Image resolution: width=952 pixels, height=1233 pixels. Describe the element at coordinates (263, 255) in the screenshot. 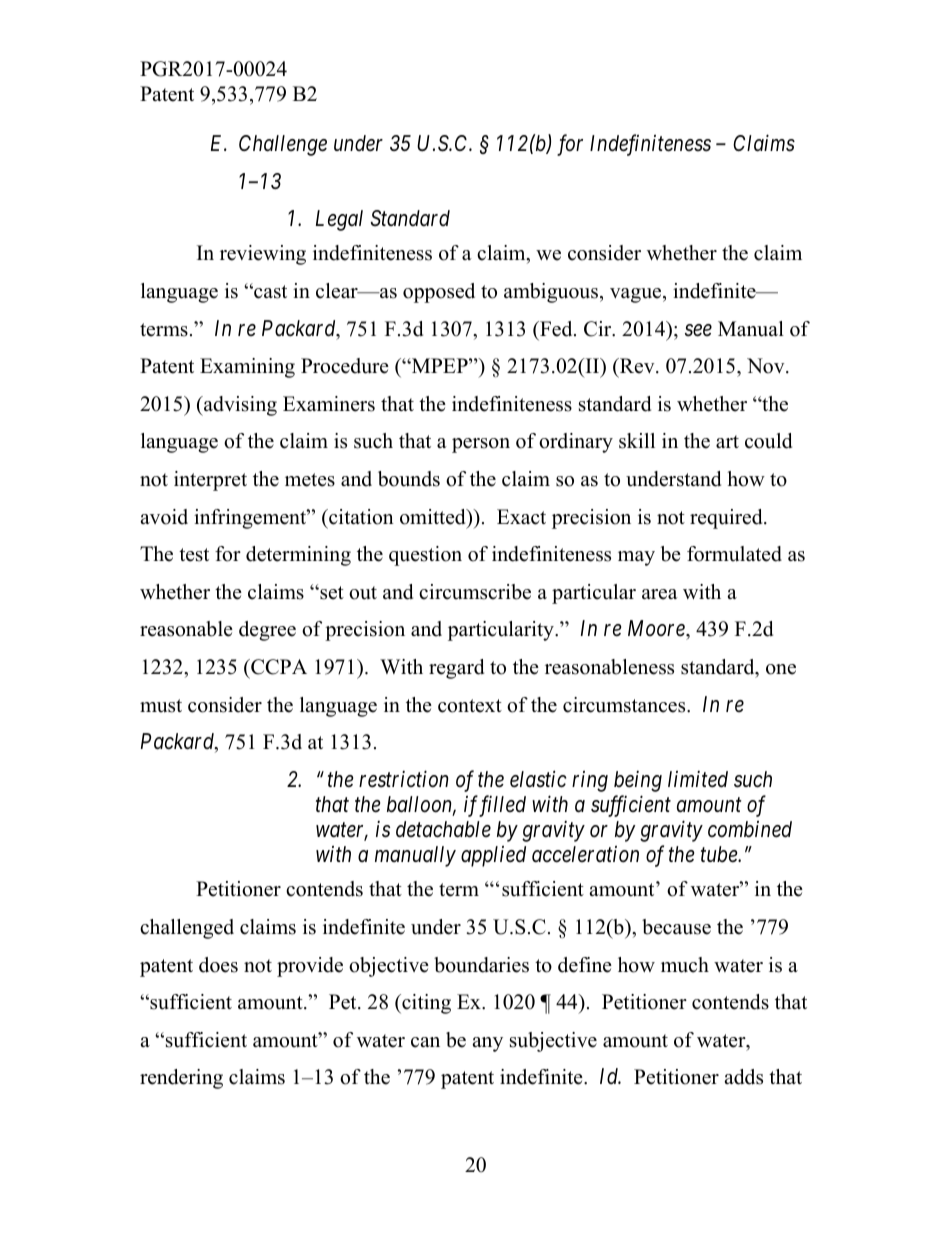

I see `reviewing` at that location.
